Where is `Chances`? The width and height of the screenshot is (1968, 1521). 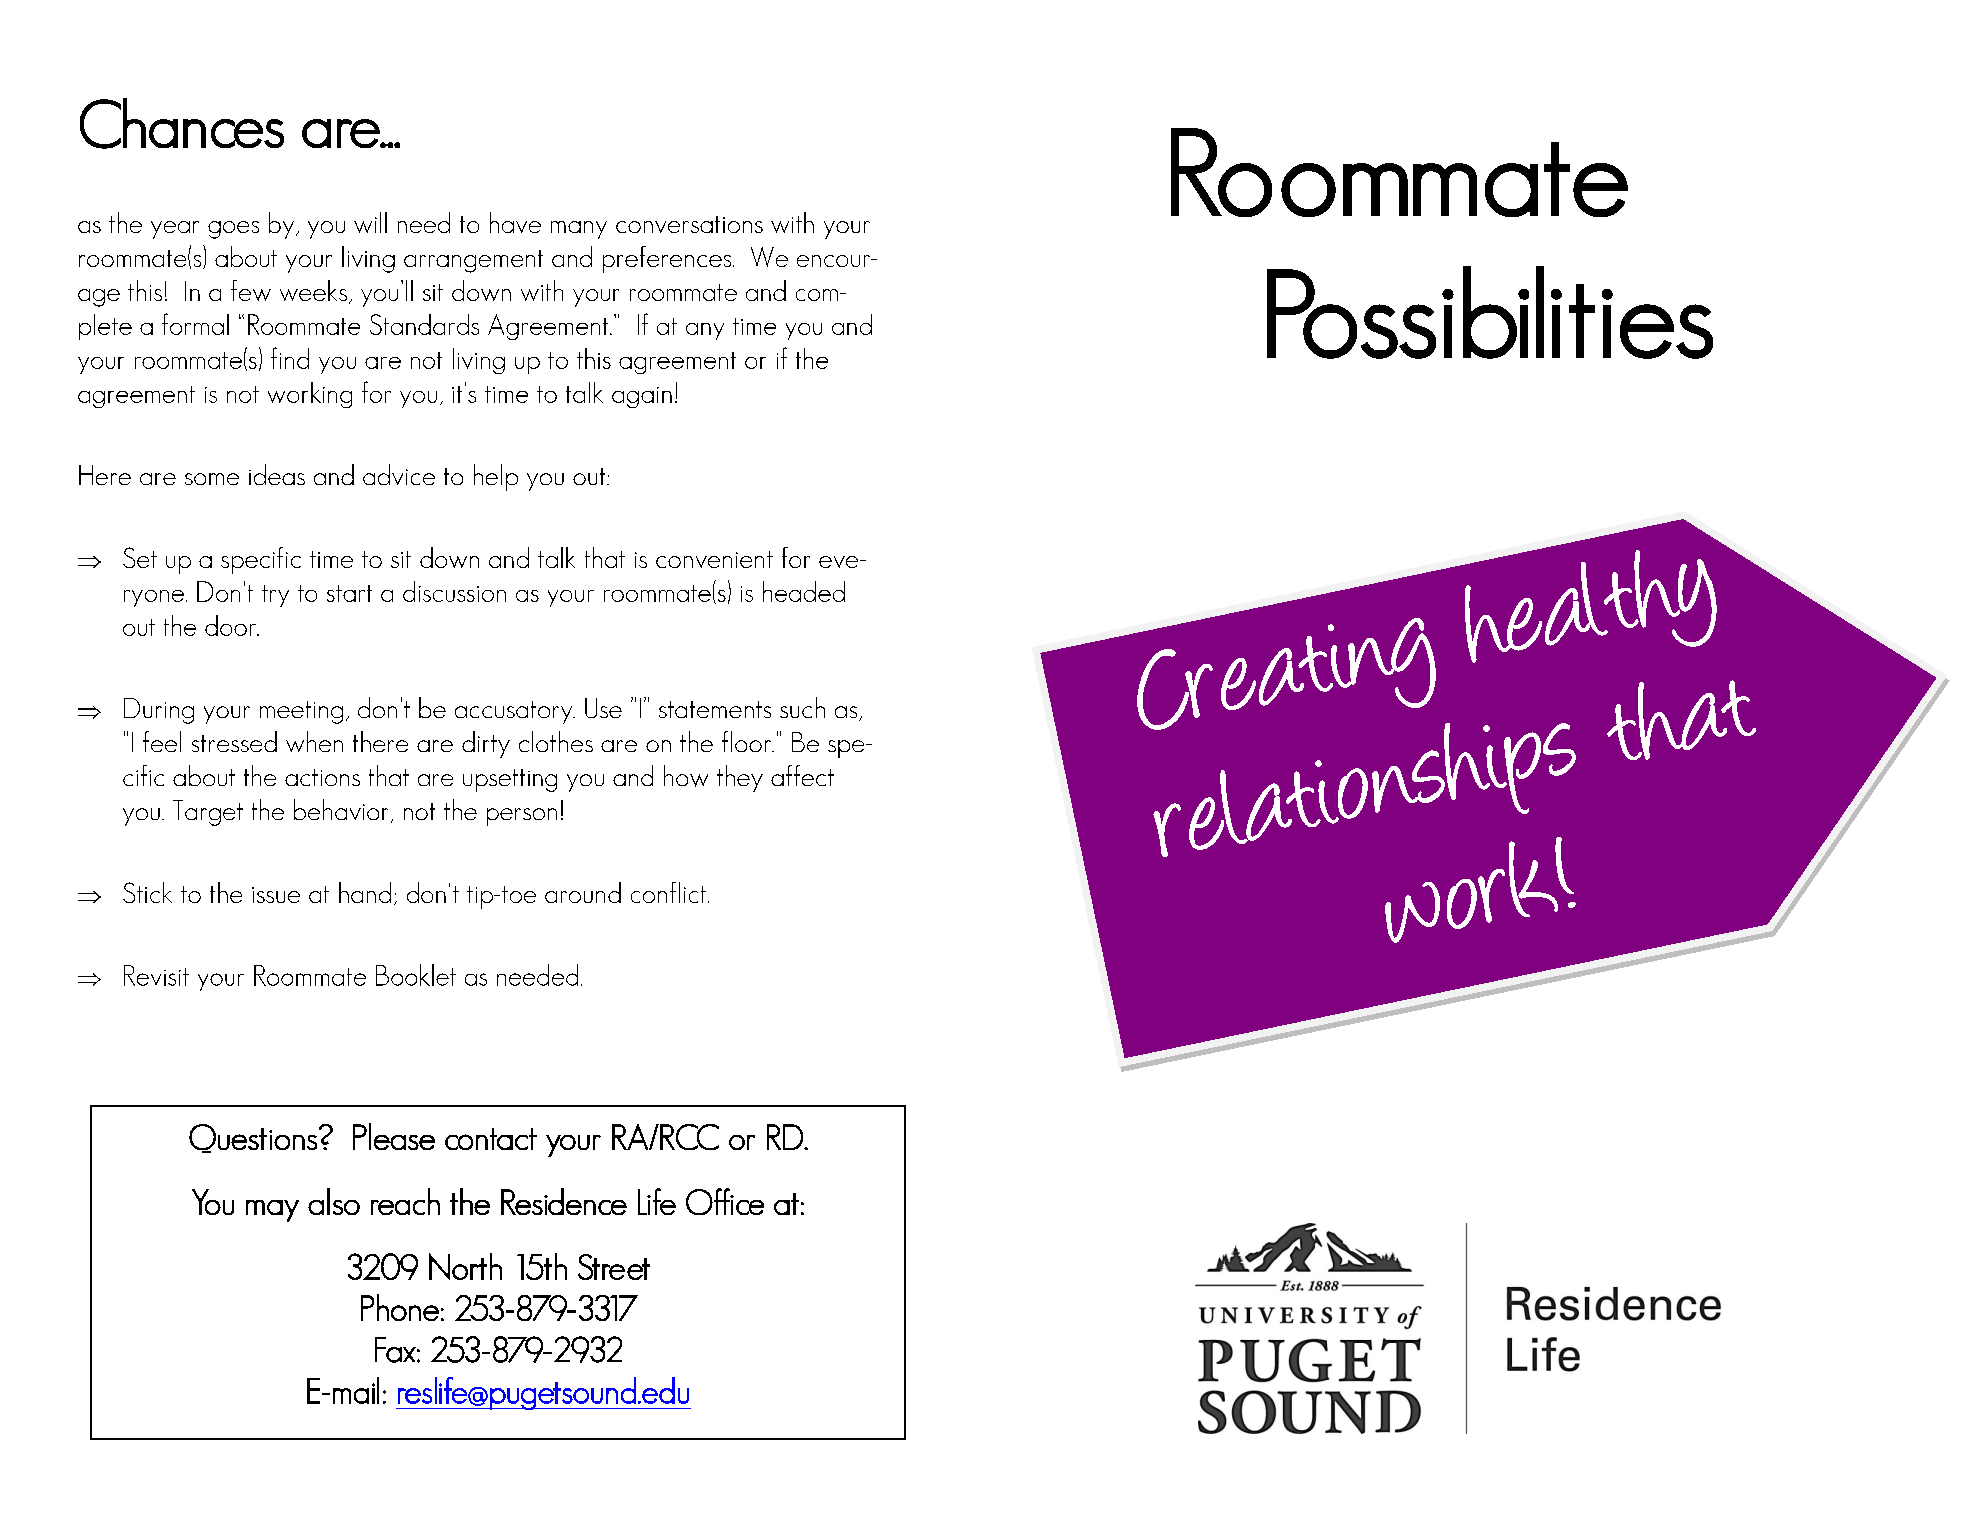
Chances is located at coordinates (182, 123).
